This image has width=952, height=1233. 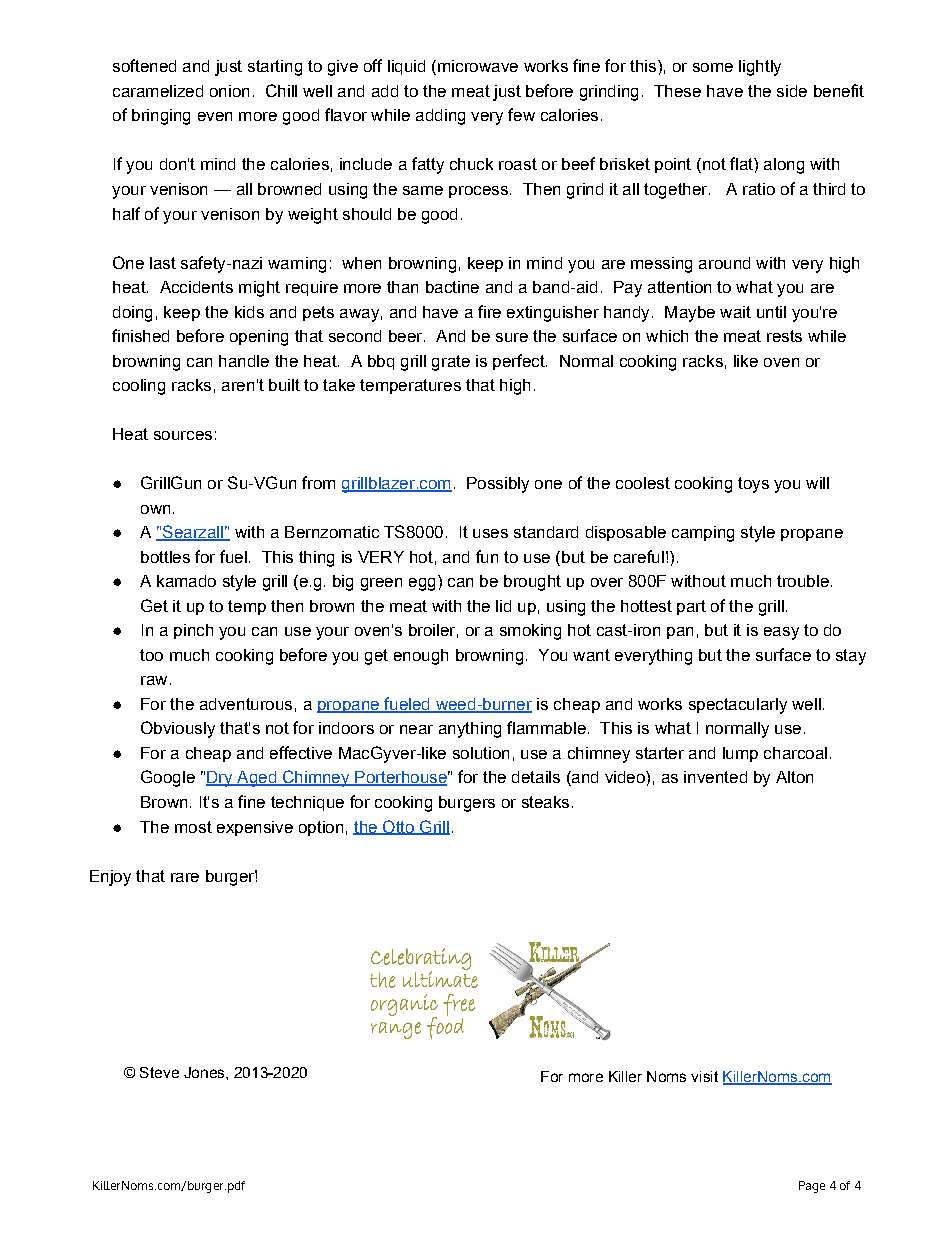 What do you see at coordinates (792, 91) in the image?
I see `side` at bounding box center [792, 91].
